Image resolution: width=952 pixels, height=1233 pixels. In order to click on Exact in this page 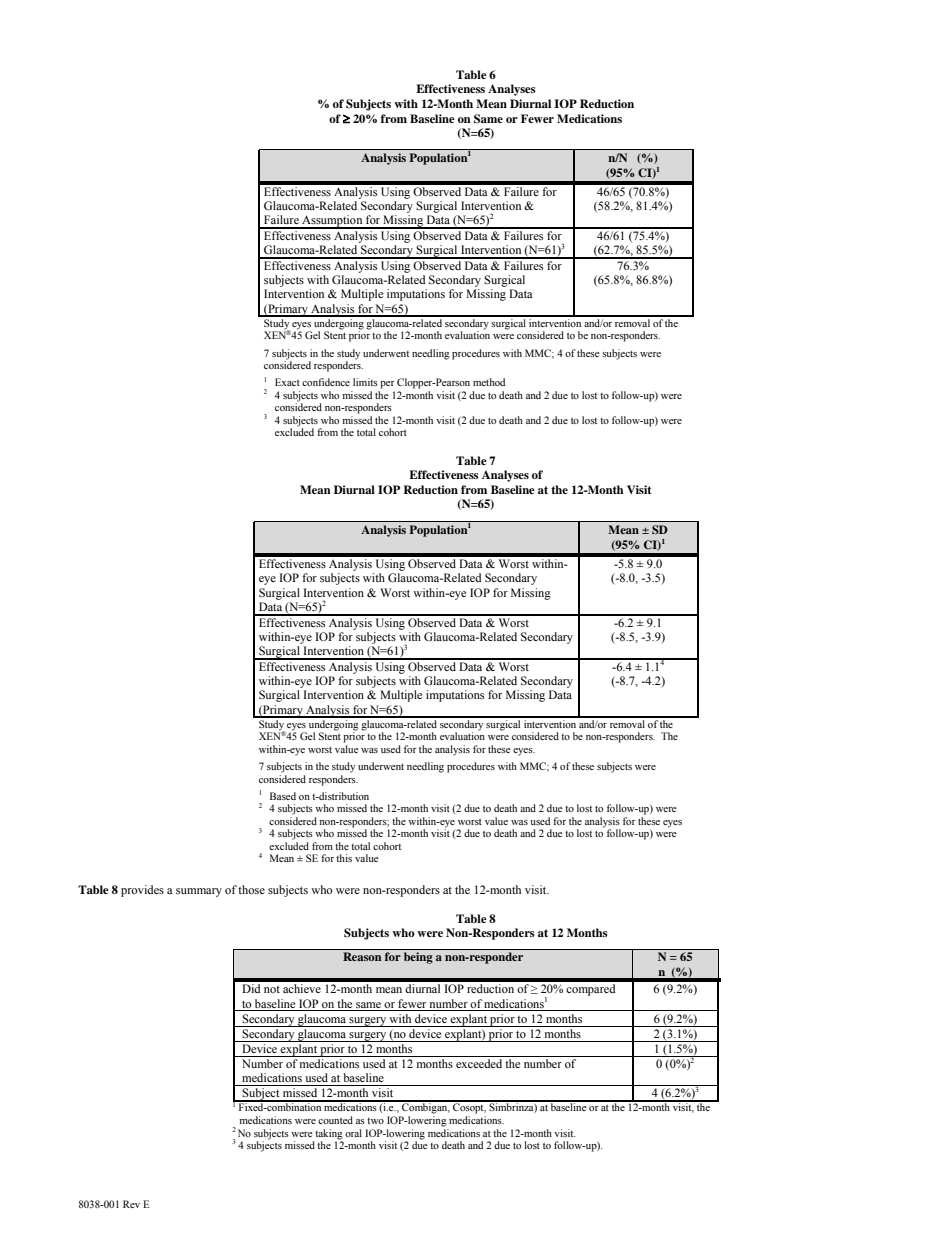, I will do `click(287, 382)`.
